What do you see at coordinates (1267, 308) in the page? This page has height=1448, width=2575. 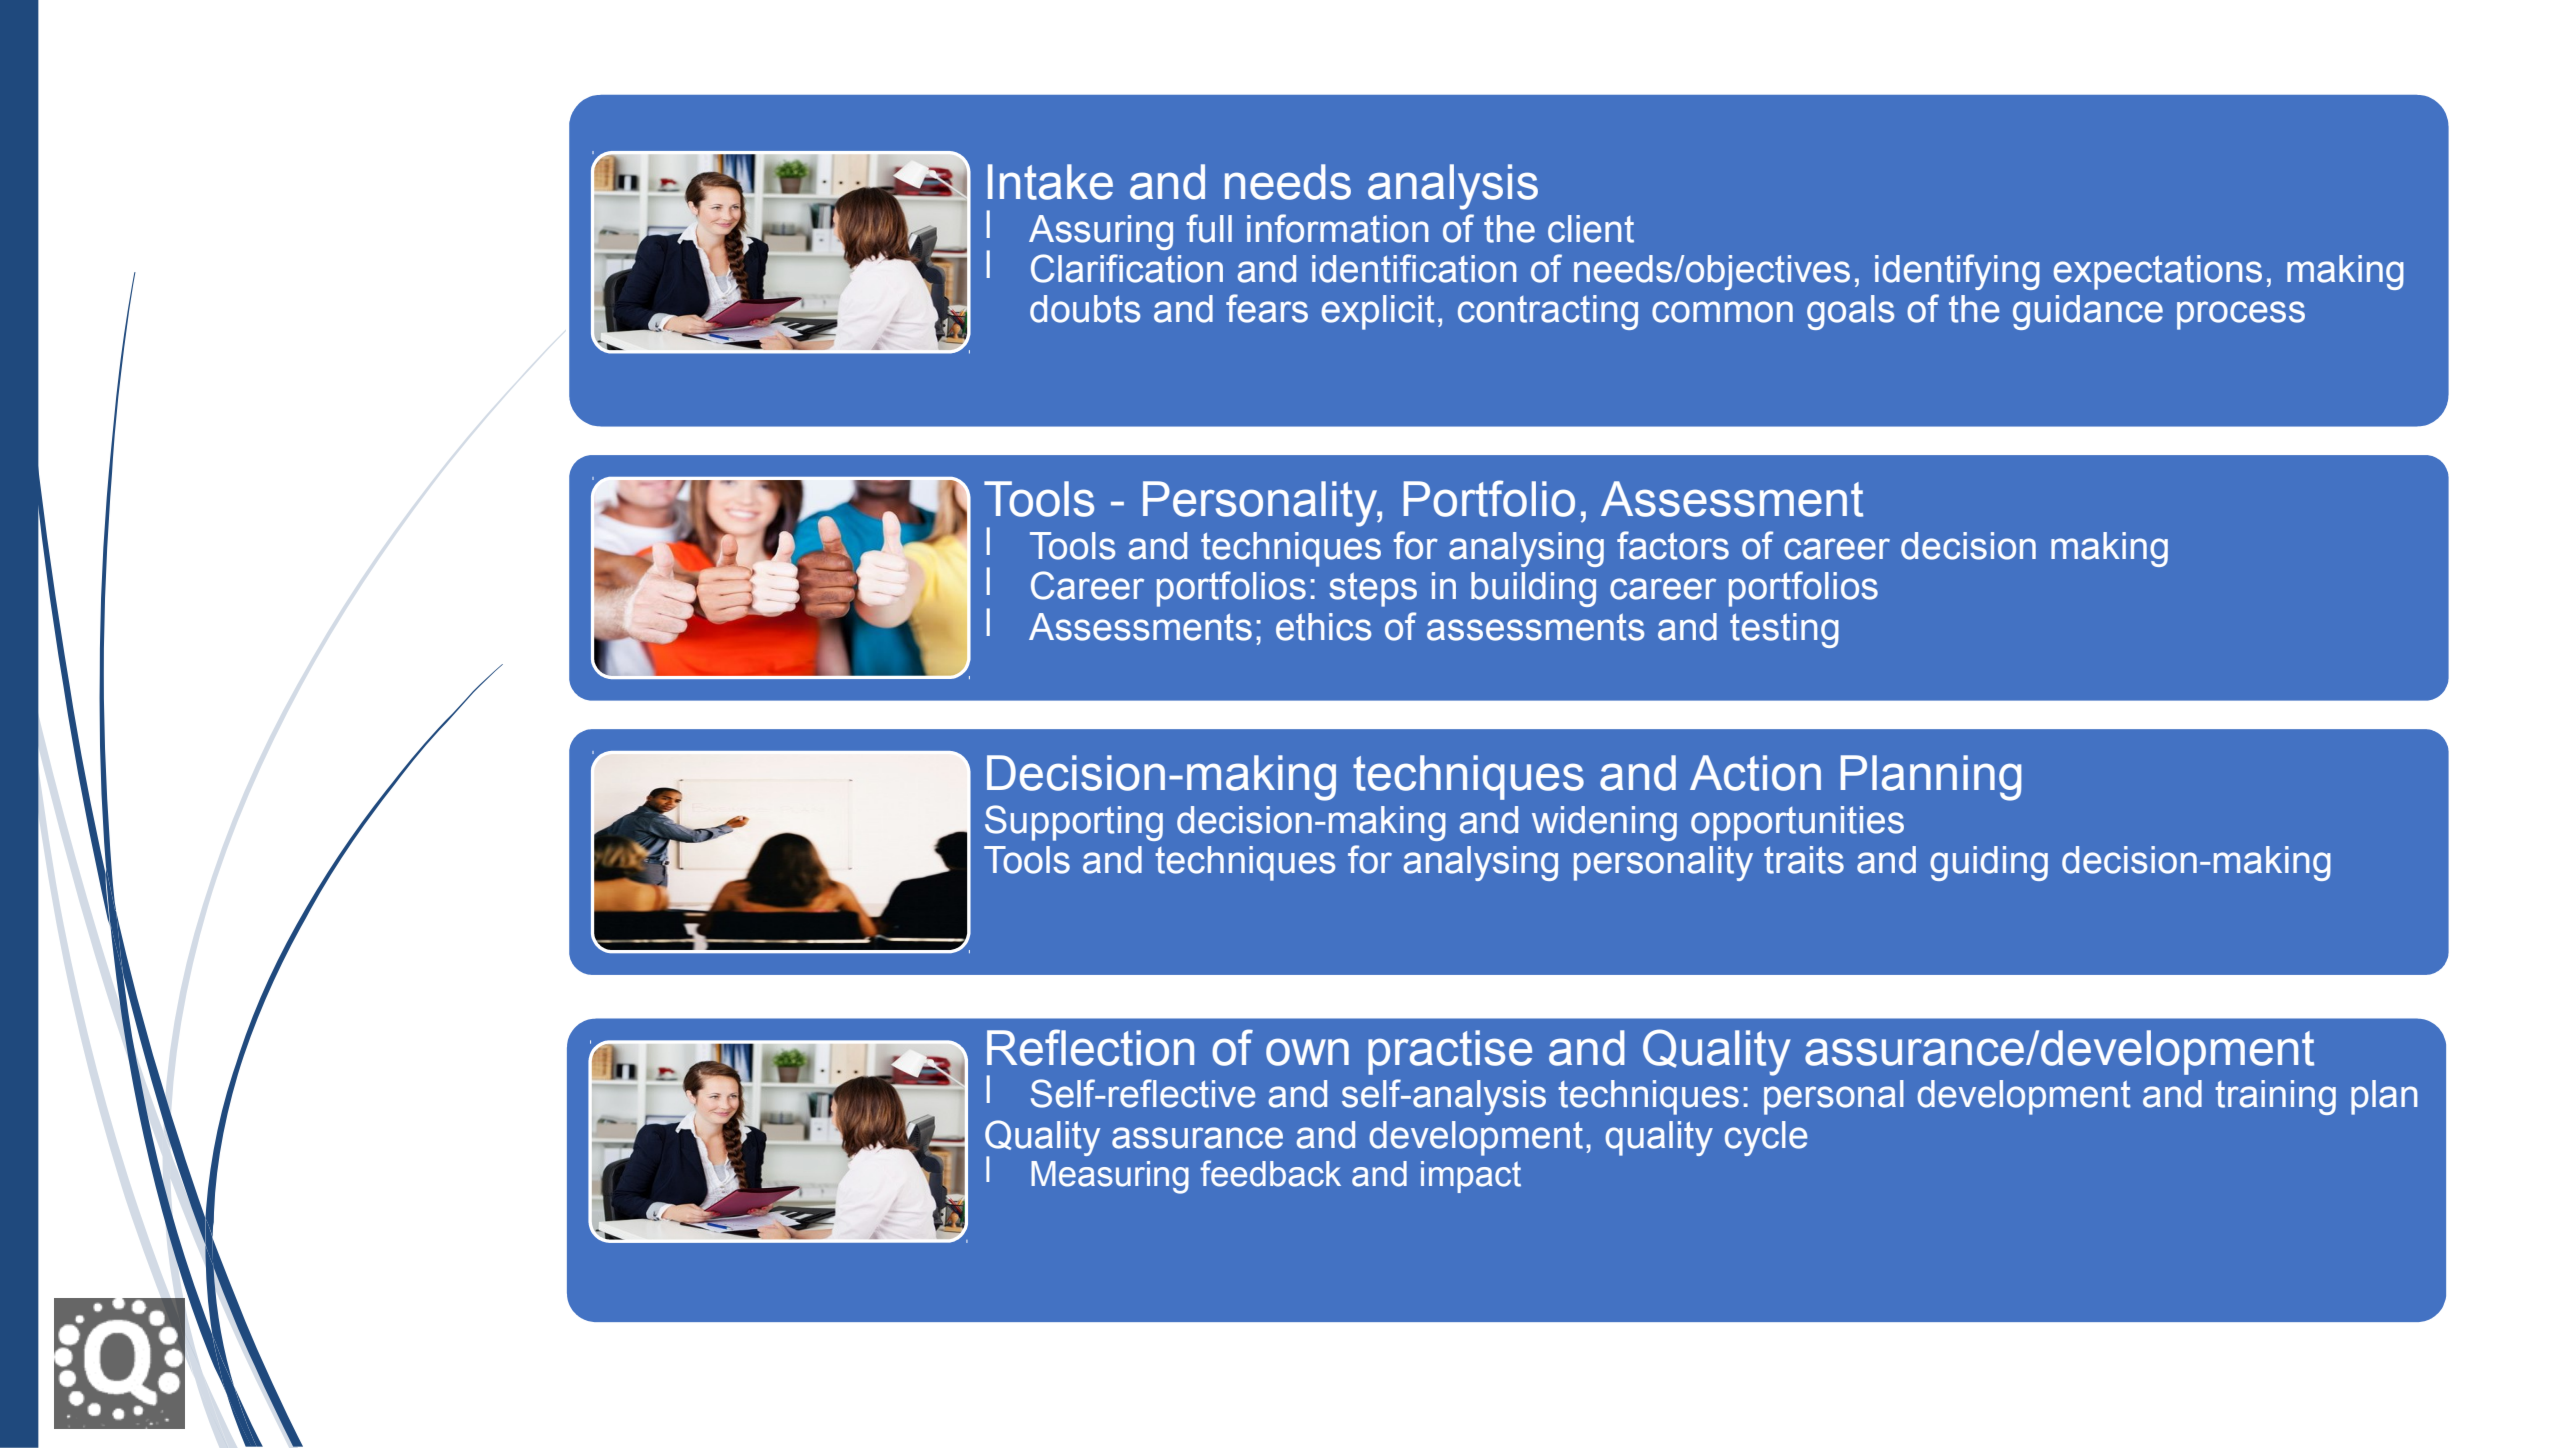 I see `fears` at bounding box center [1267, 308].
